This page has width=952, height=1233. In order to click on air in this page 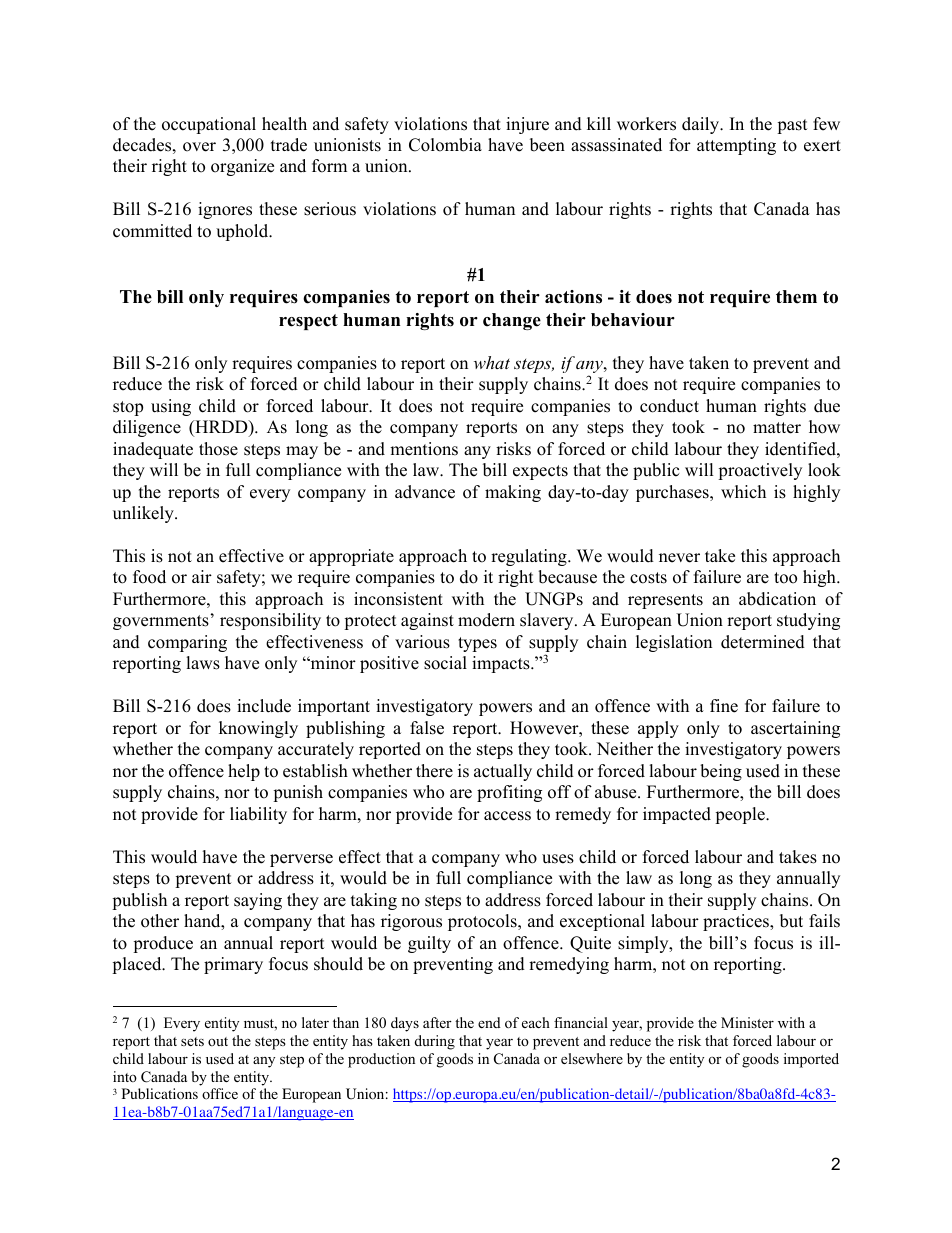, I will do `click(202, 576)`.
